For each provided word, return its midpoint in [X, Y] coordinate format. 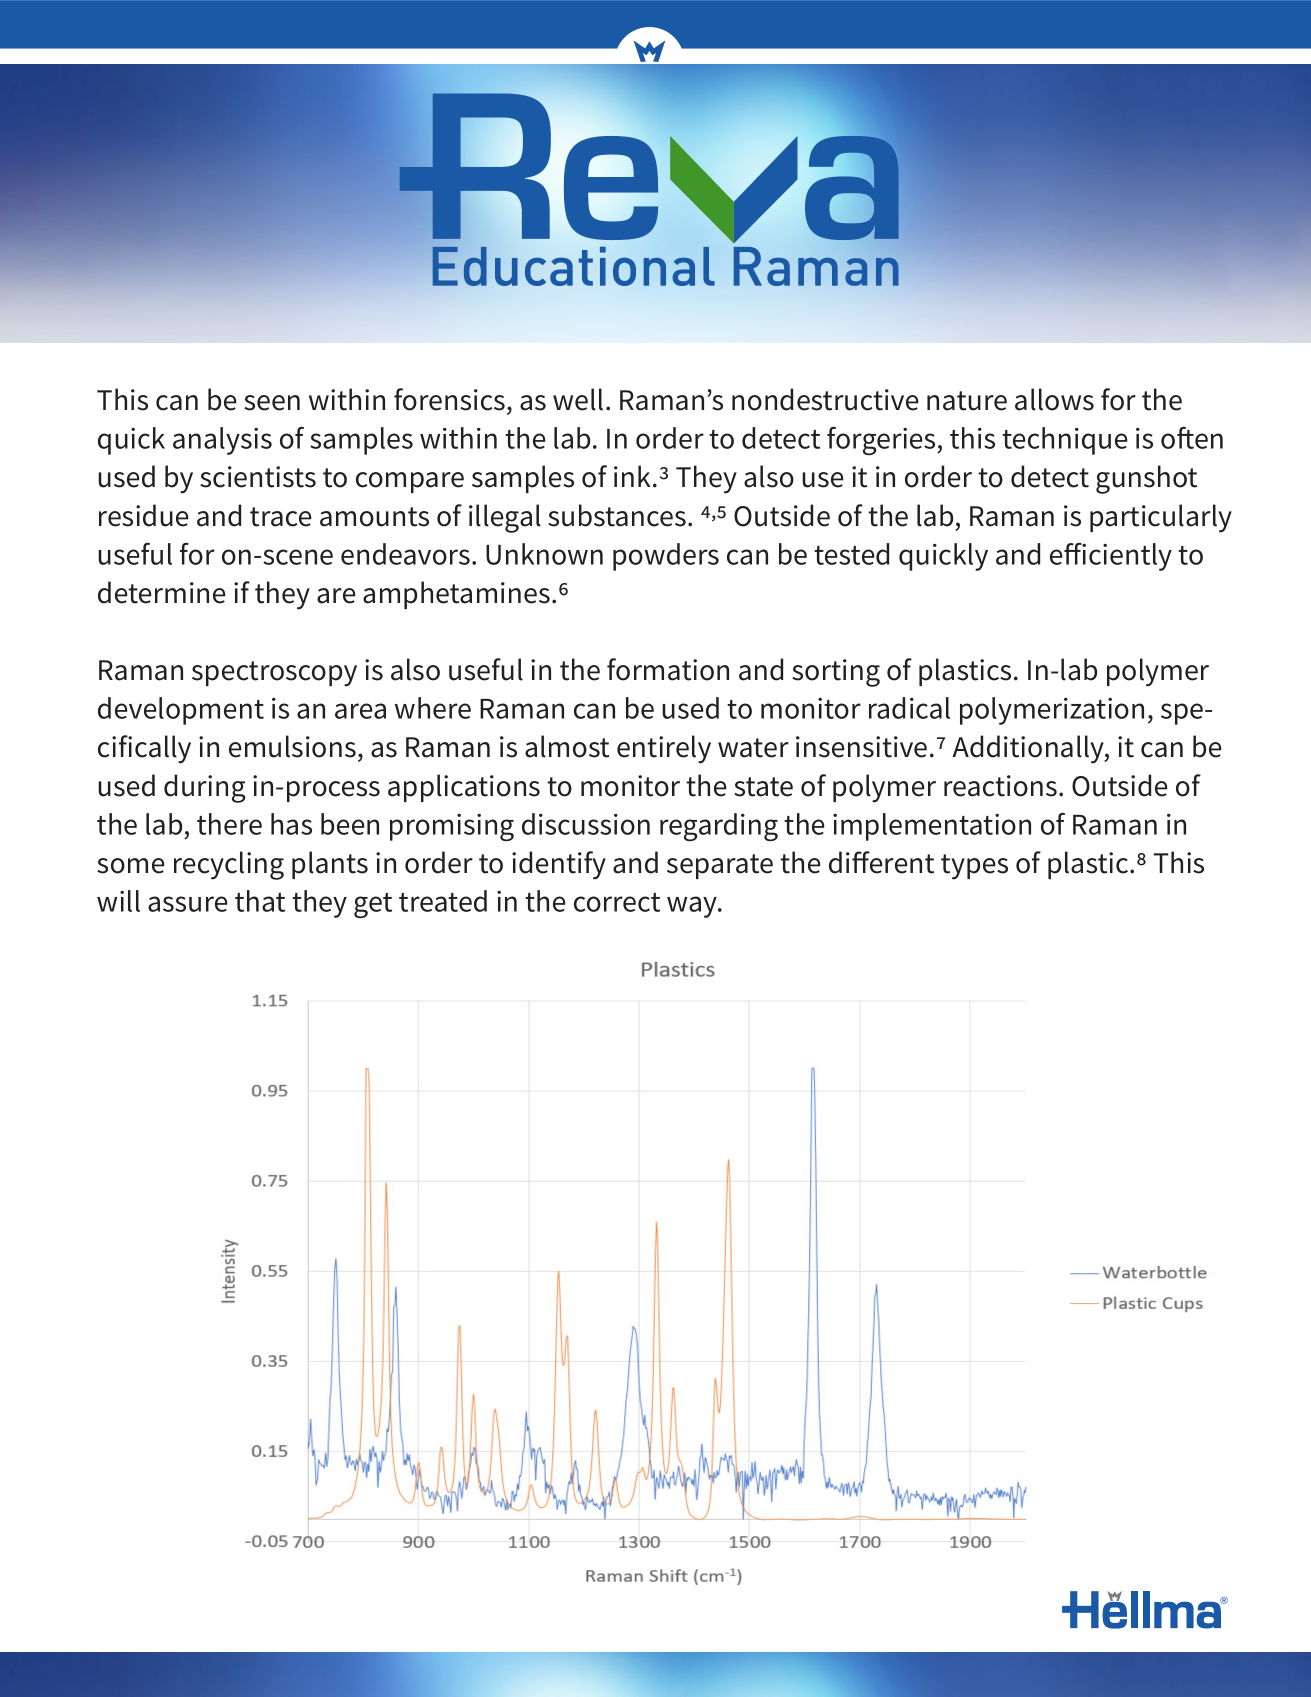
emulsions [292, 746]
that [260, 901]
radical [909, 708]
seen [272, 403]
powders [666, 557]
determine [161, 592]
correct [617, 902]
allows [1054, 399]
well [578, 399]
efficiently [1111, 557]
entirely [664, 749]
